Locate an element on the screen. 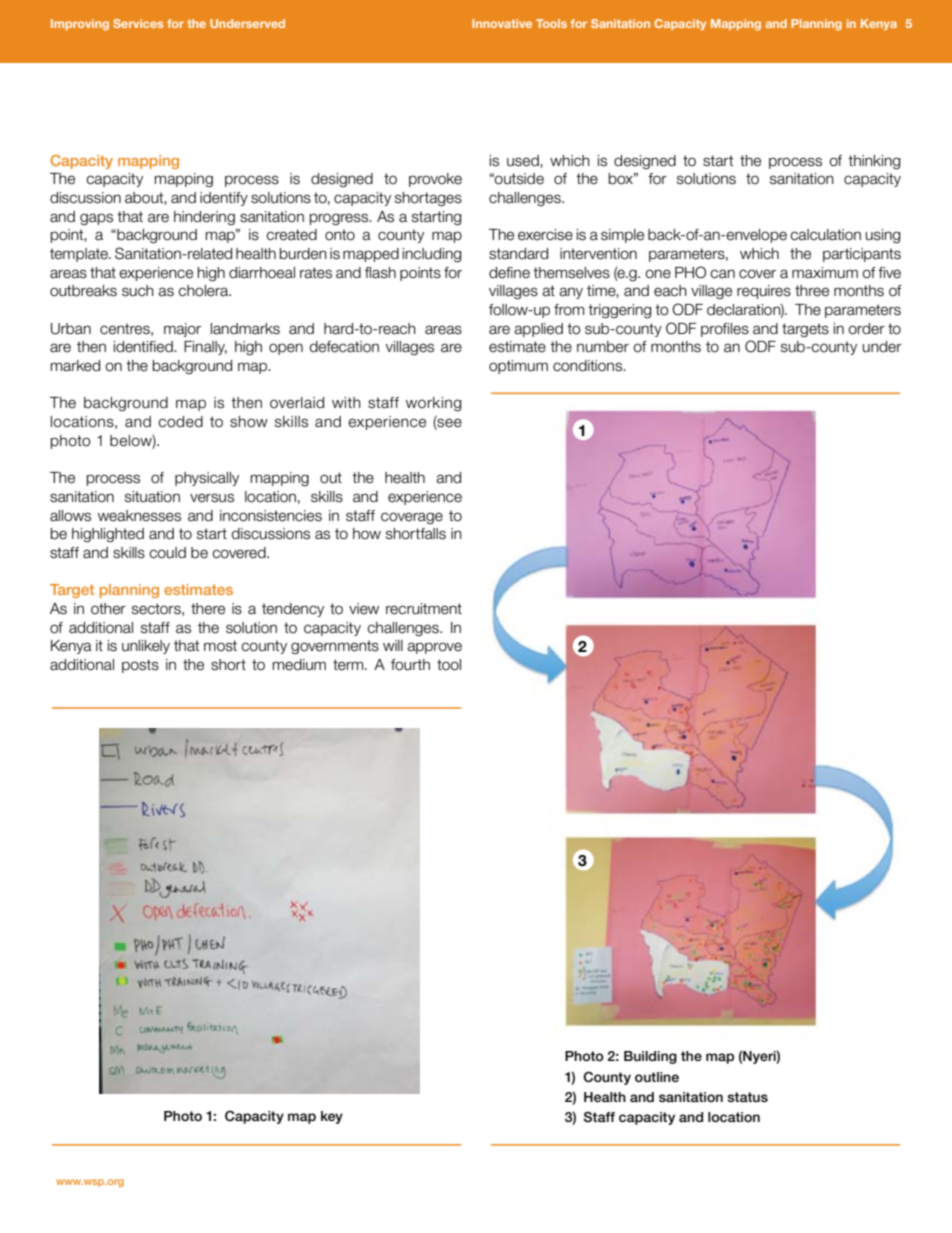 The width and height of the screenshot is (952, 1233). recruitment is located at coordinates (424, 609).
